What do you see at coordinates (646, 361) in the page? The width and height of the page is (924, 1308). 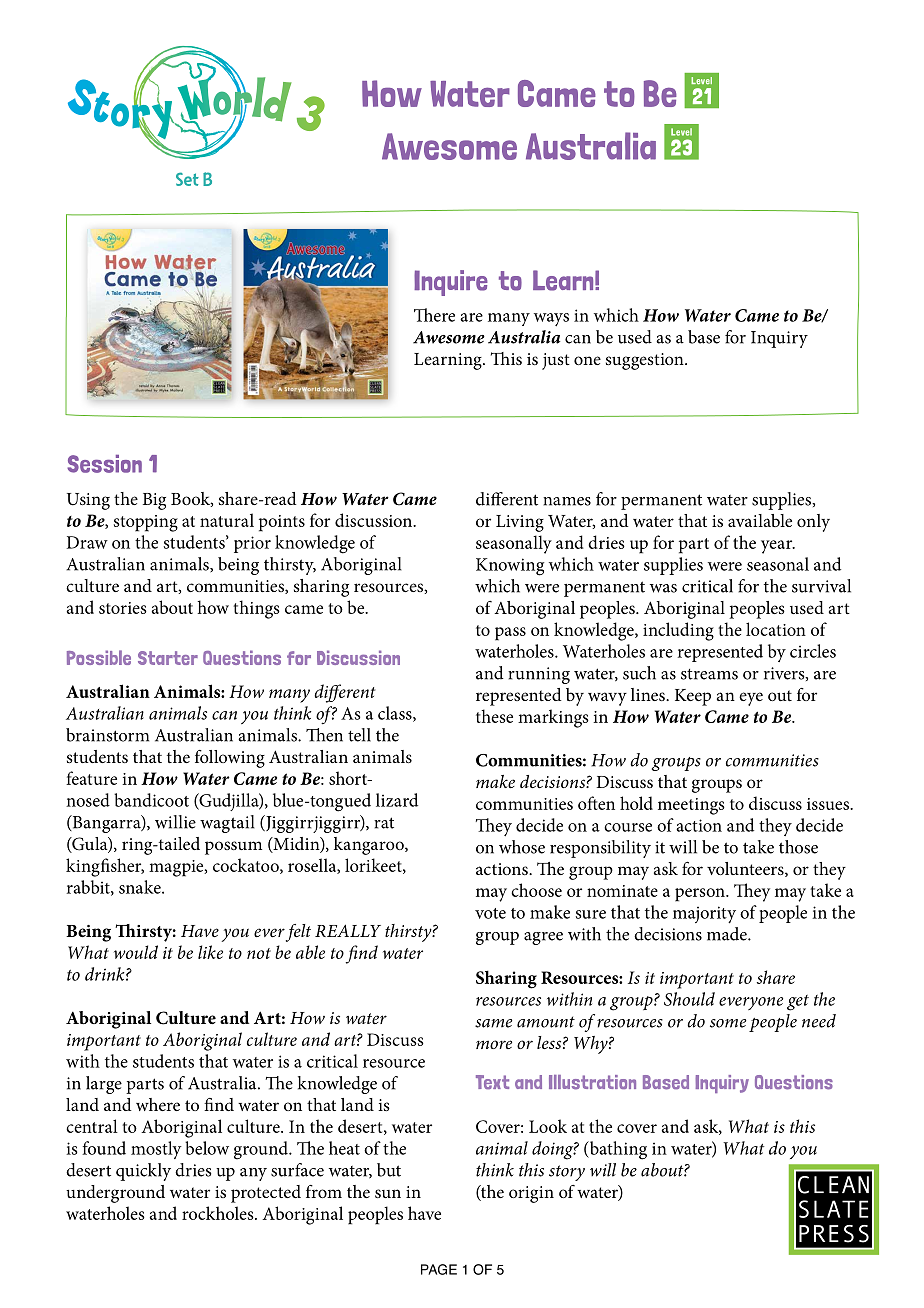 I see `suggestion` at bounding box center [646, 361].
